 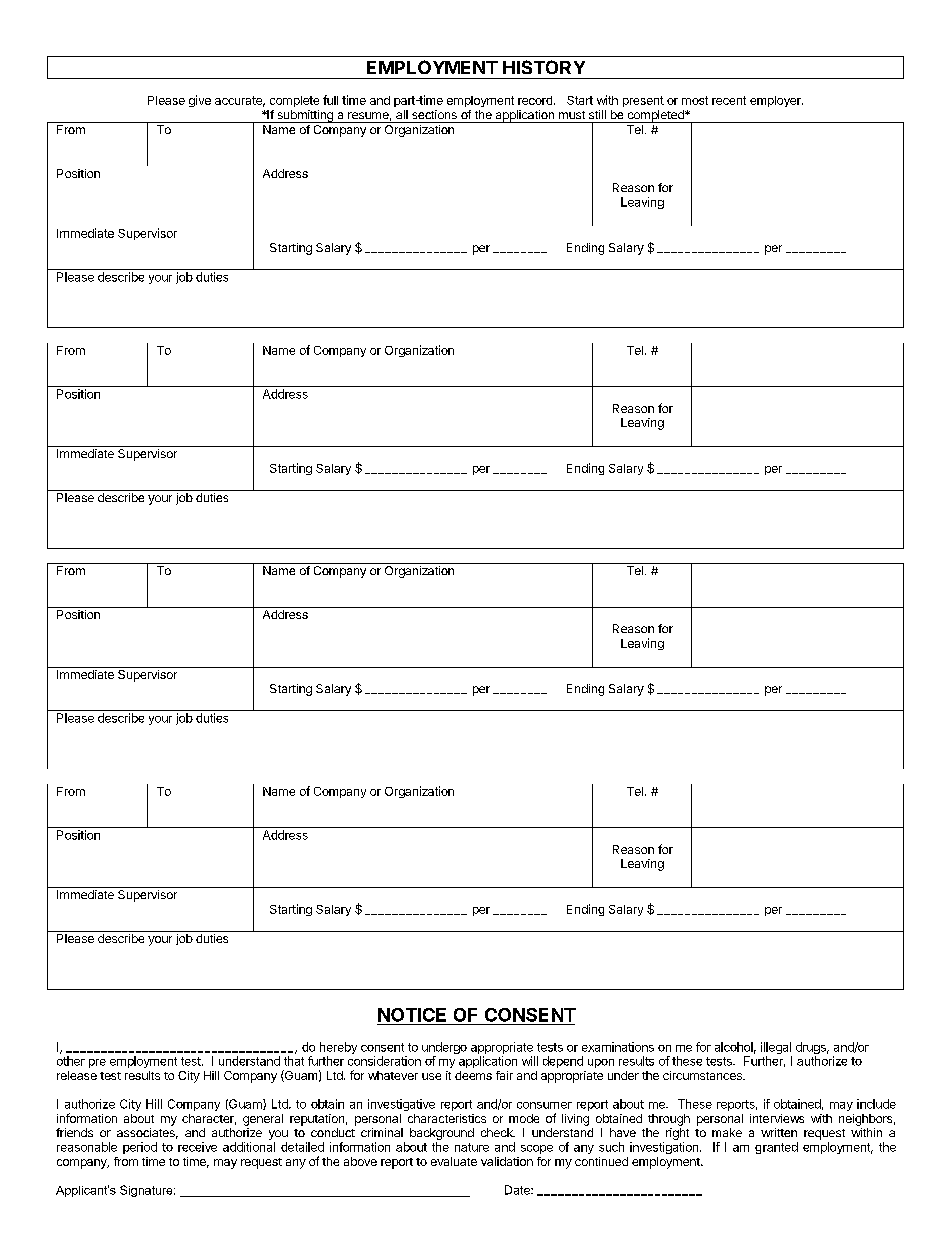 What do you see at coordinates (776, 1049) in the screenshot?
I see `illegal` at bounding box center [776, 1049].
